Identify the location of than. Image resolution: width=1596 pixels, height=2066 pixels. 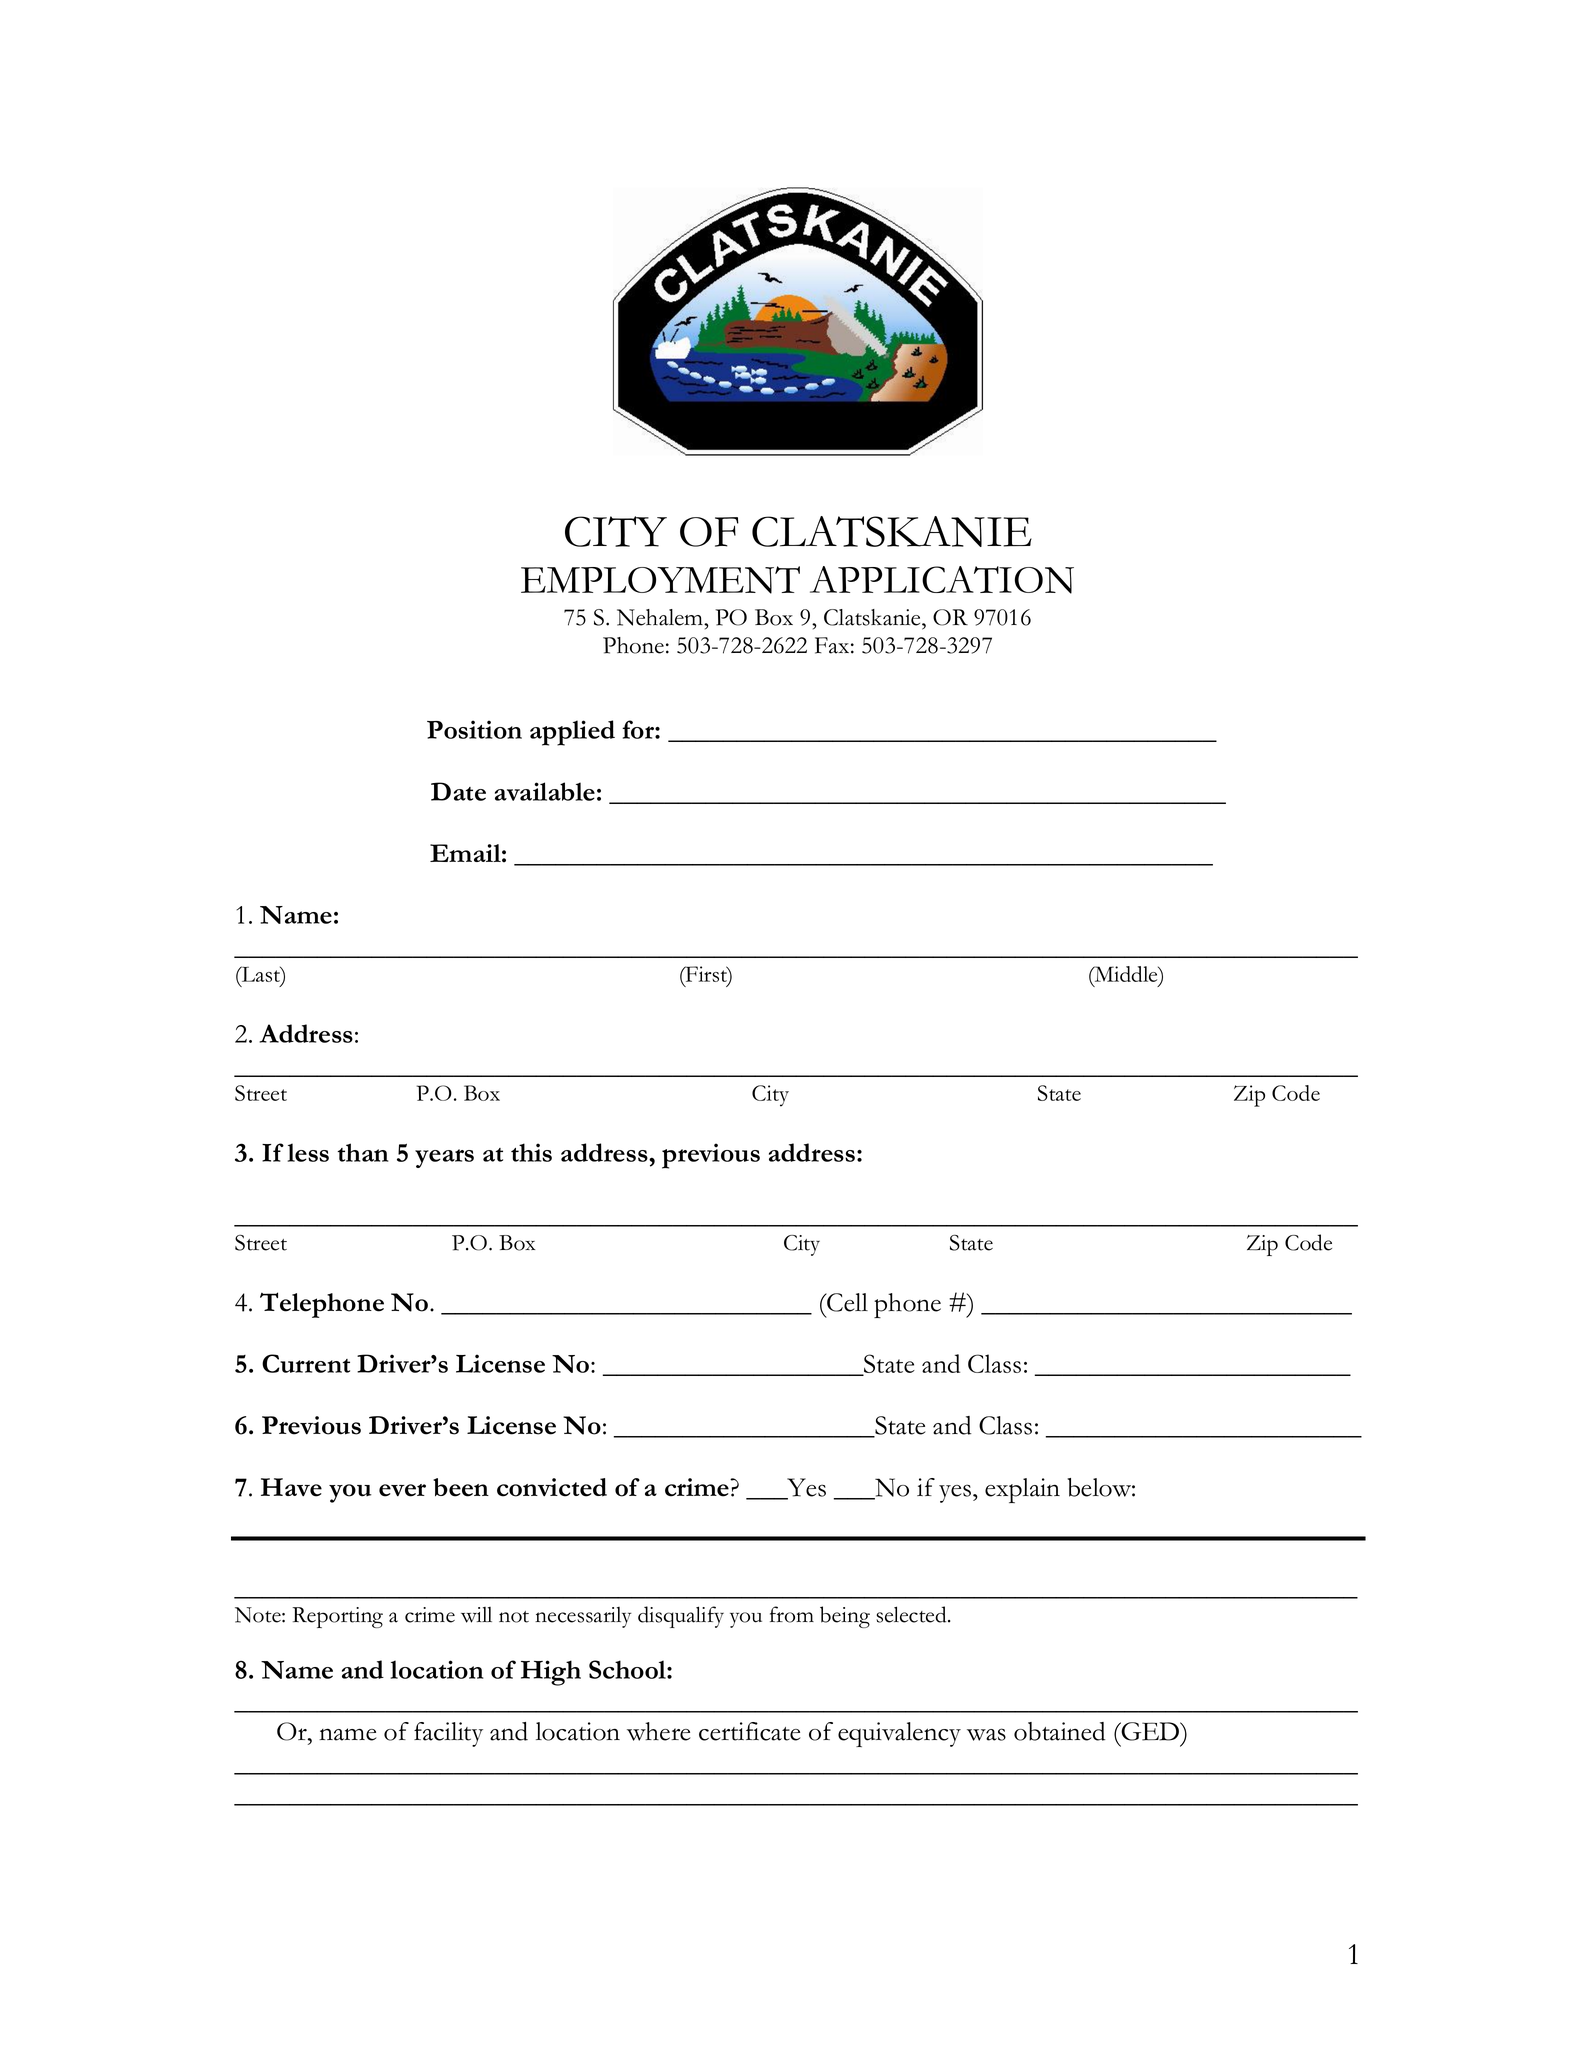
(363, 1152).
